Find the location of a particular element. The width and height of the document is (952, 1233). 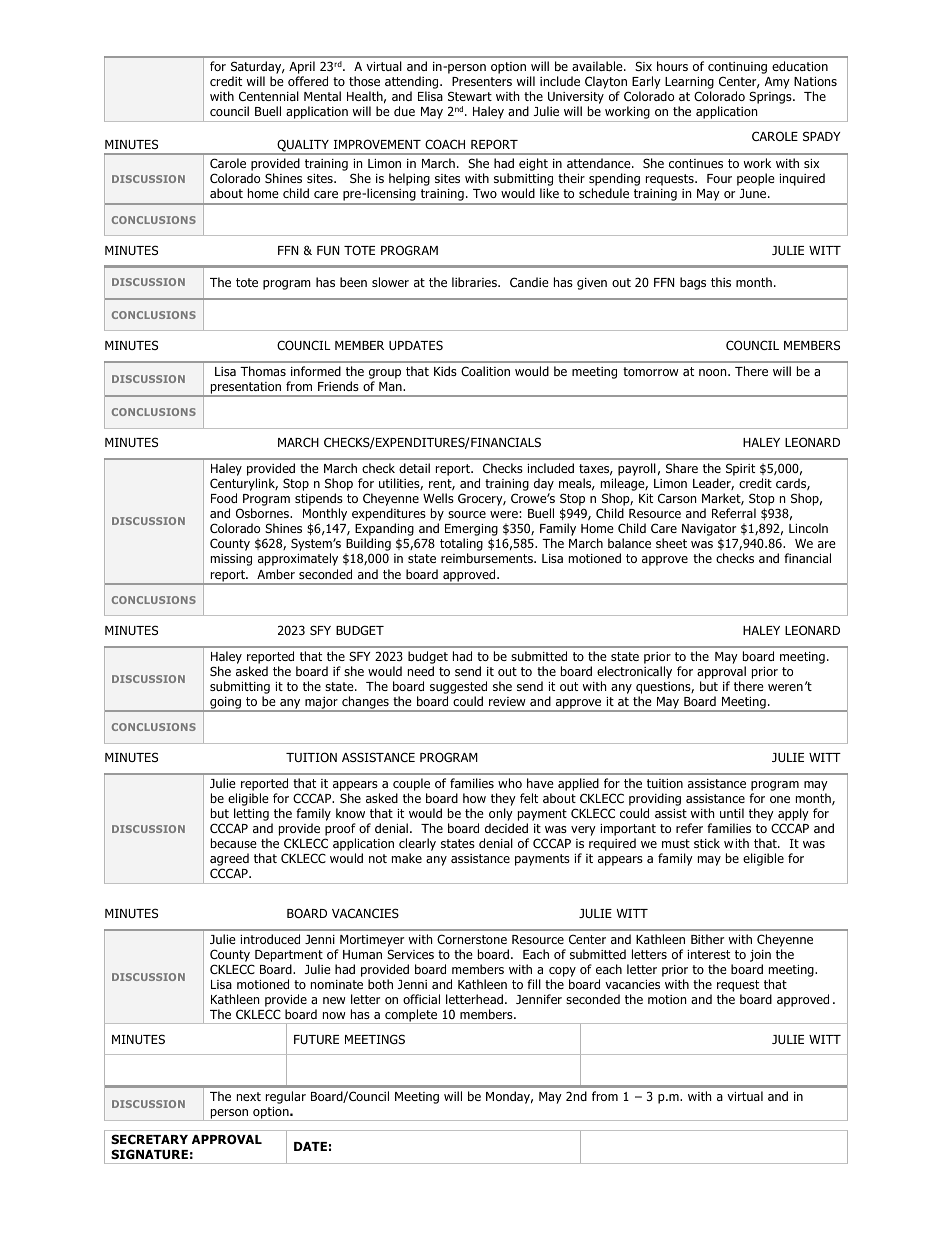

complete is located at coordinates (411, 1016).
